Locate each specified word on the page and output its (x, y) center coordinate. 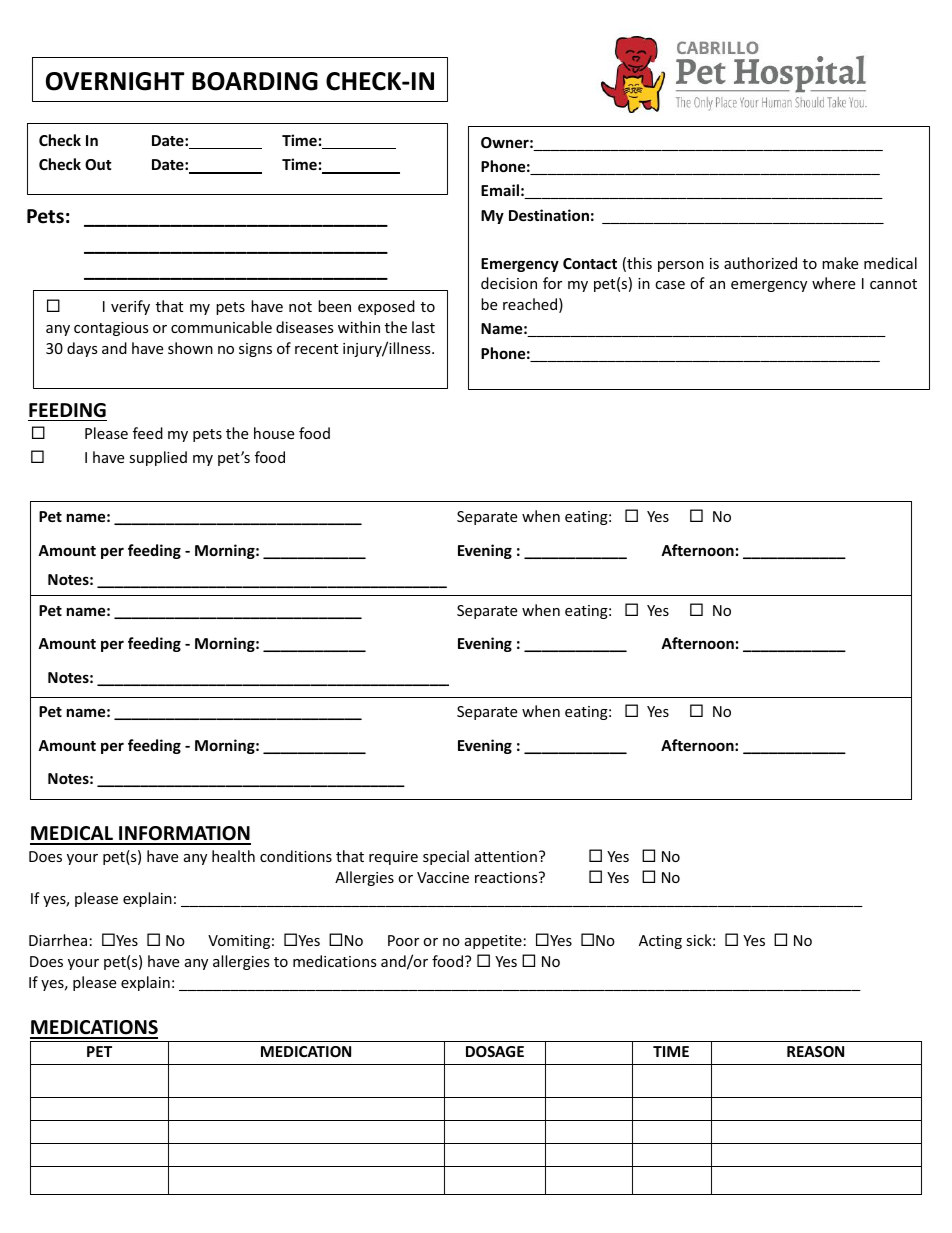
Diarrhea (58, 940)
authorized (760, 263)
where (833, 283)
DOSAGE (495, 1051)
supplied (158, 458)
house (274, 433)
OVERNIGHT (115, 81)
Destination (549, 215)
